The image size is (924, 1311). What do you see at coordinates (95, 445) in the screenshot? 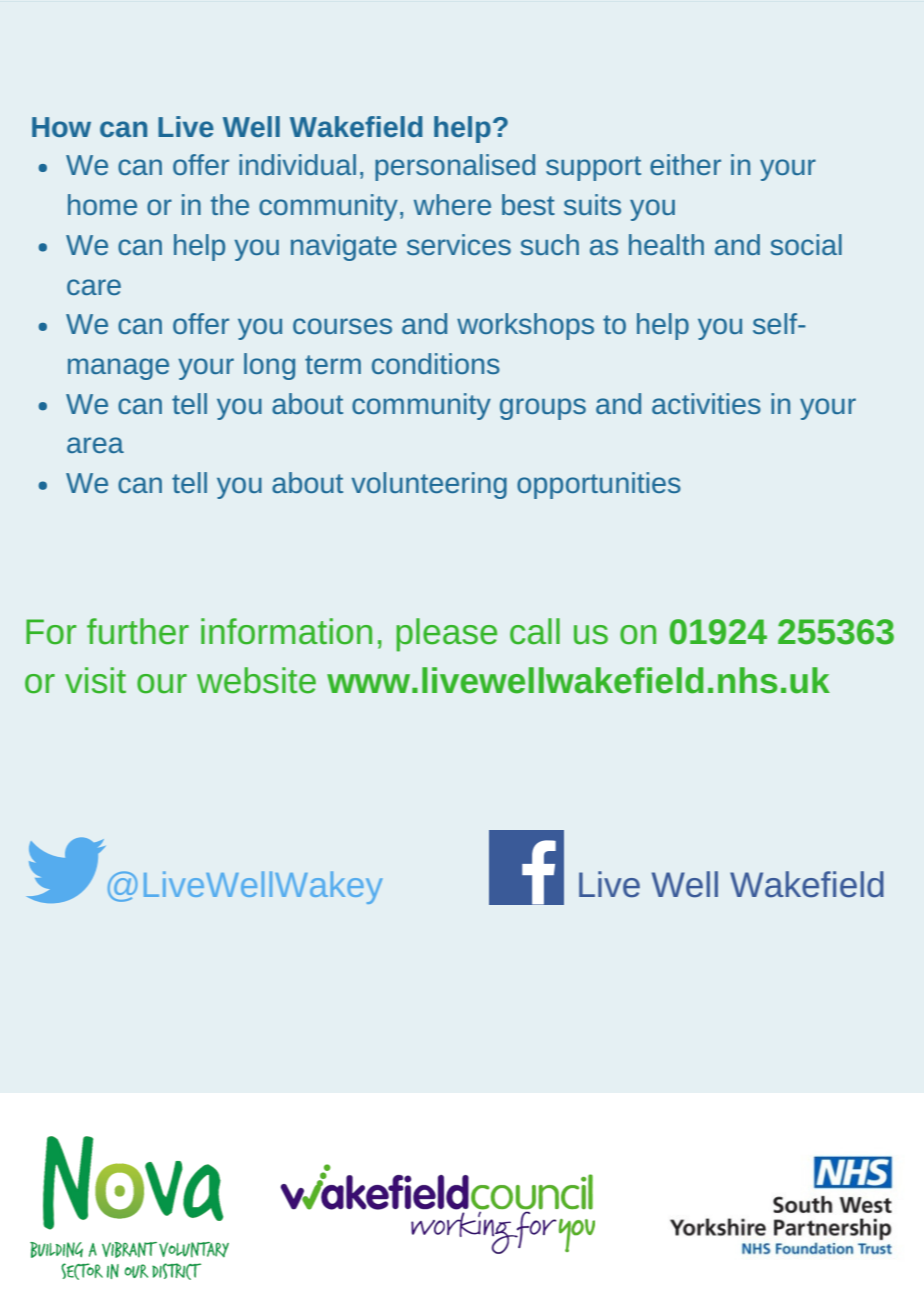
I see `area` at bounding box center [95, 445].
